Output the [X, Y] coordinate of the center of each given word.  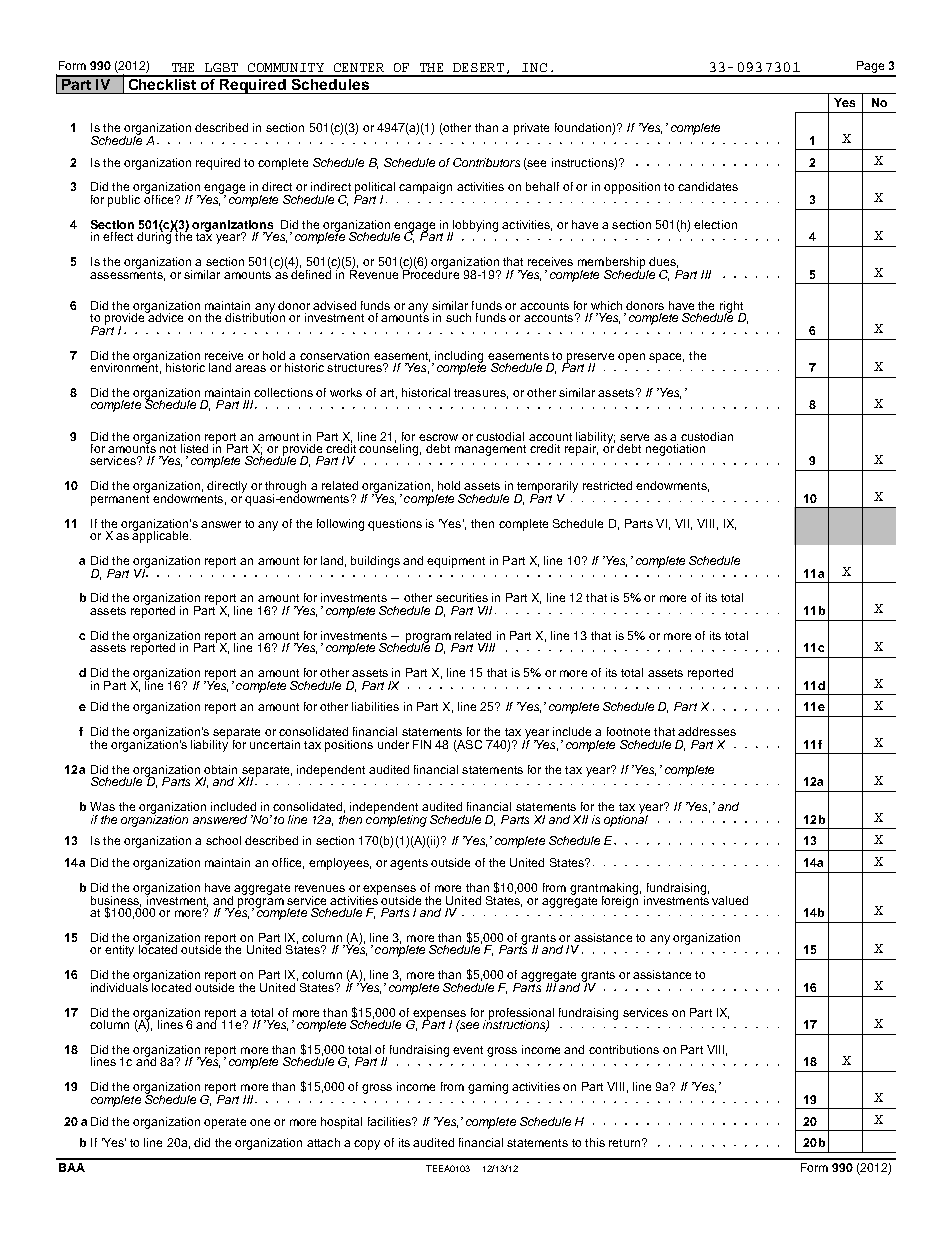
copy [367, 1145]
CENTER [359, 67]
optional [626, 819]
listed [194, 448]
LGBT [221, 67]
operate [225, 1123]
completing [396, 819]
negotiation [675, 450]
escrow [438, 437]
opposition [632, 188]
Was [102, 806]
